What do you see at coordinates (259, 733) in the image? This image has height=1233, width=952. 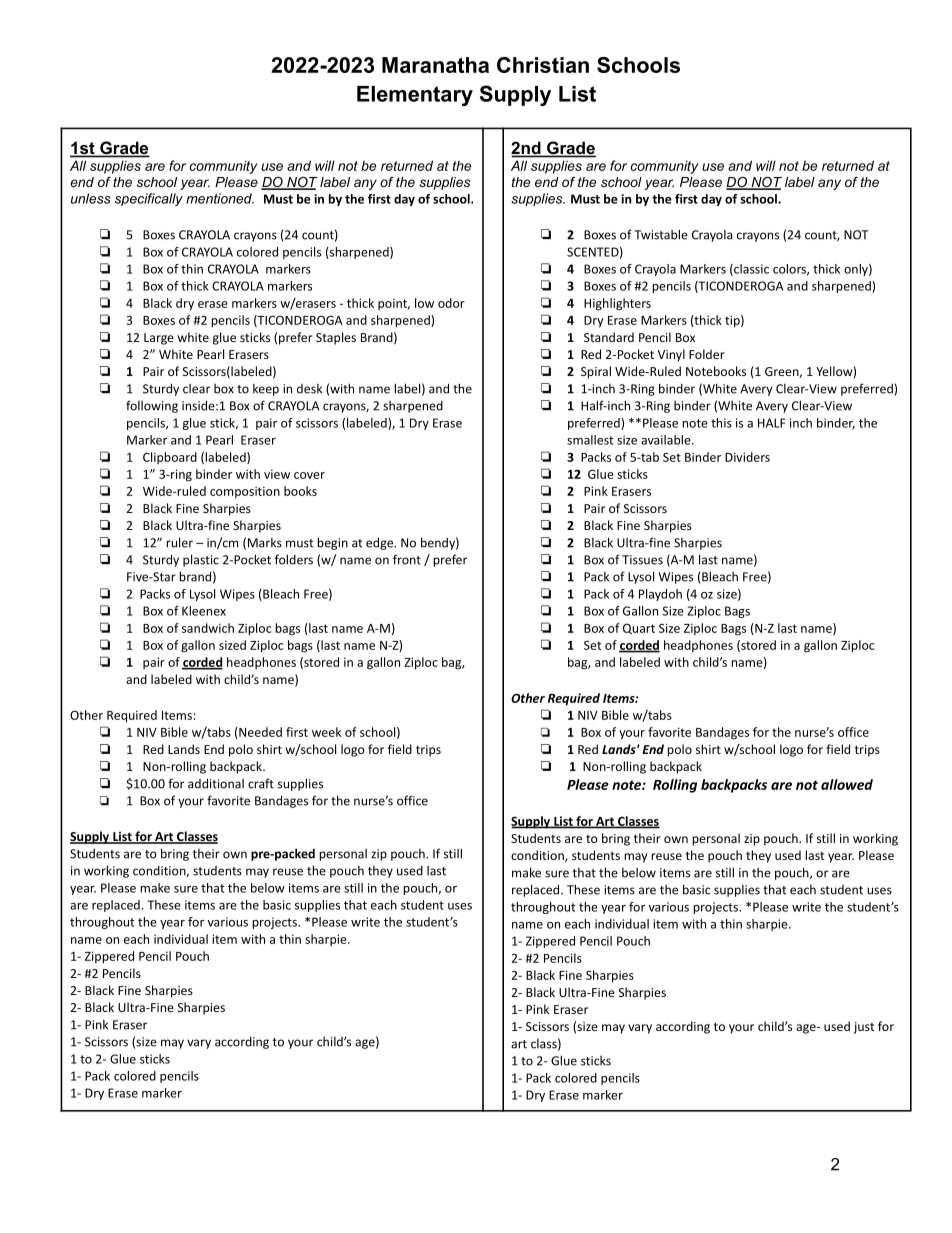 I see `Needed` at bounding box center [259, 733].
